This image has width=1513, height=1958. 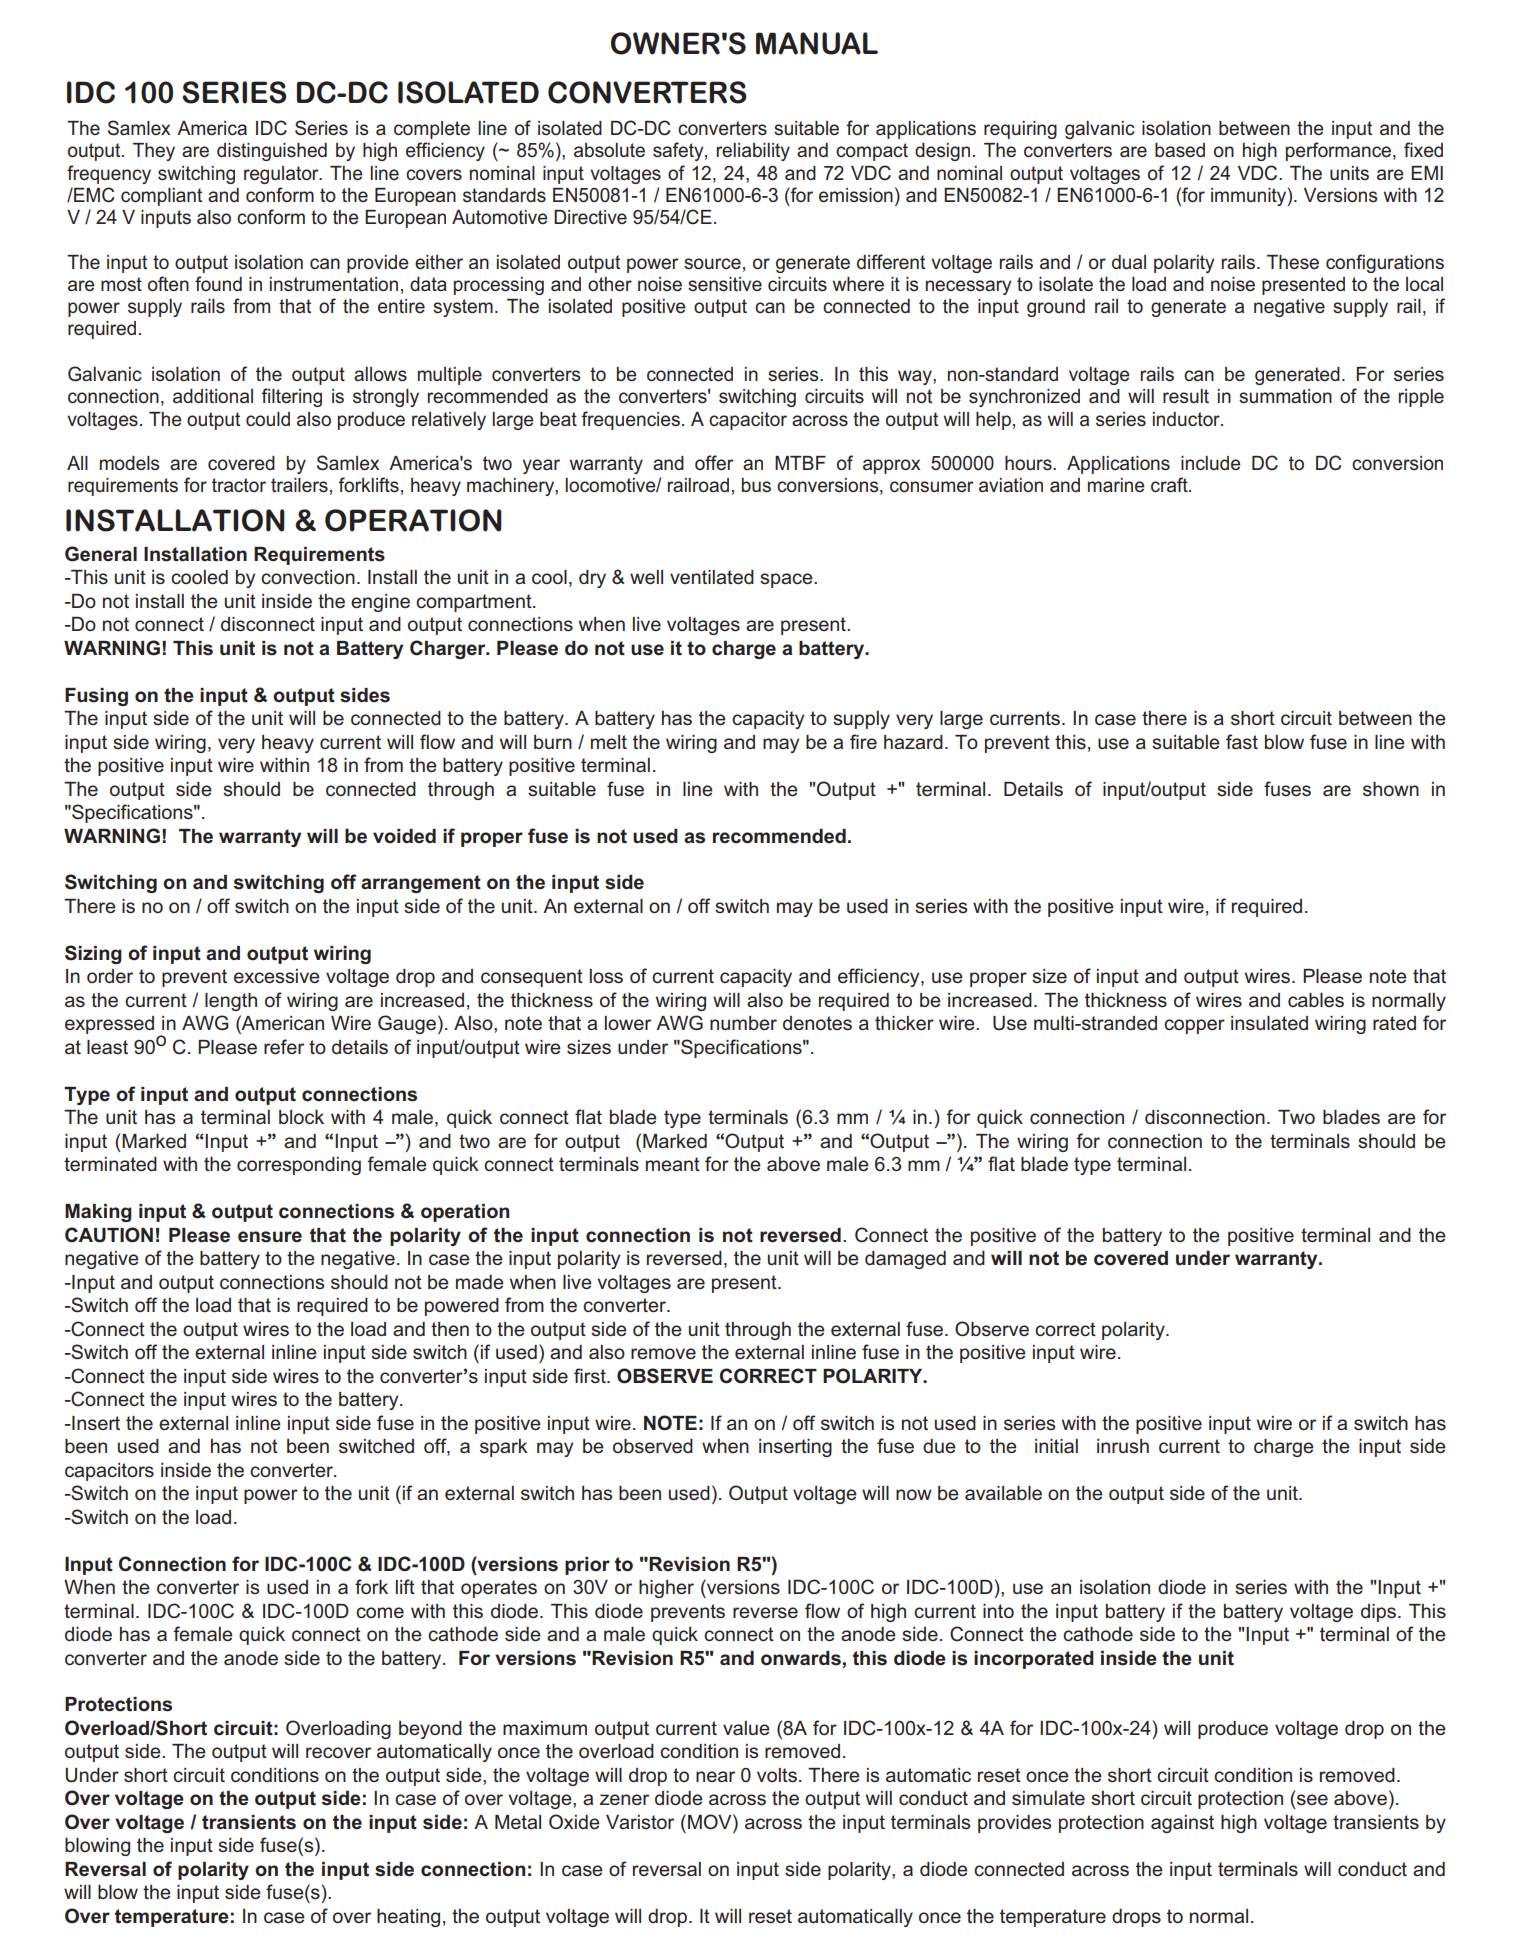 What do you see at coordinates (591, 1376) in the image?
I see `first` at bounding box center [591, 1376].
